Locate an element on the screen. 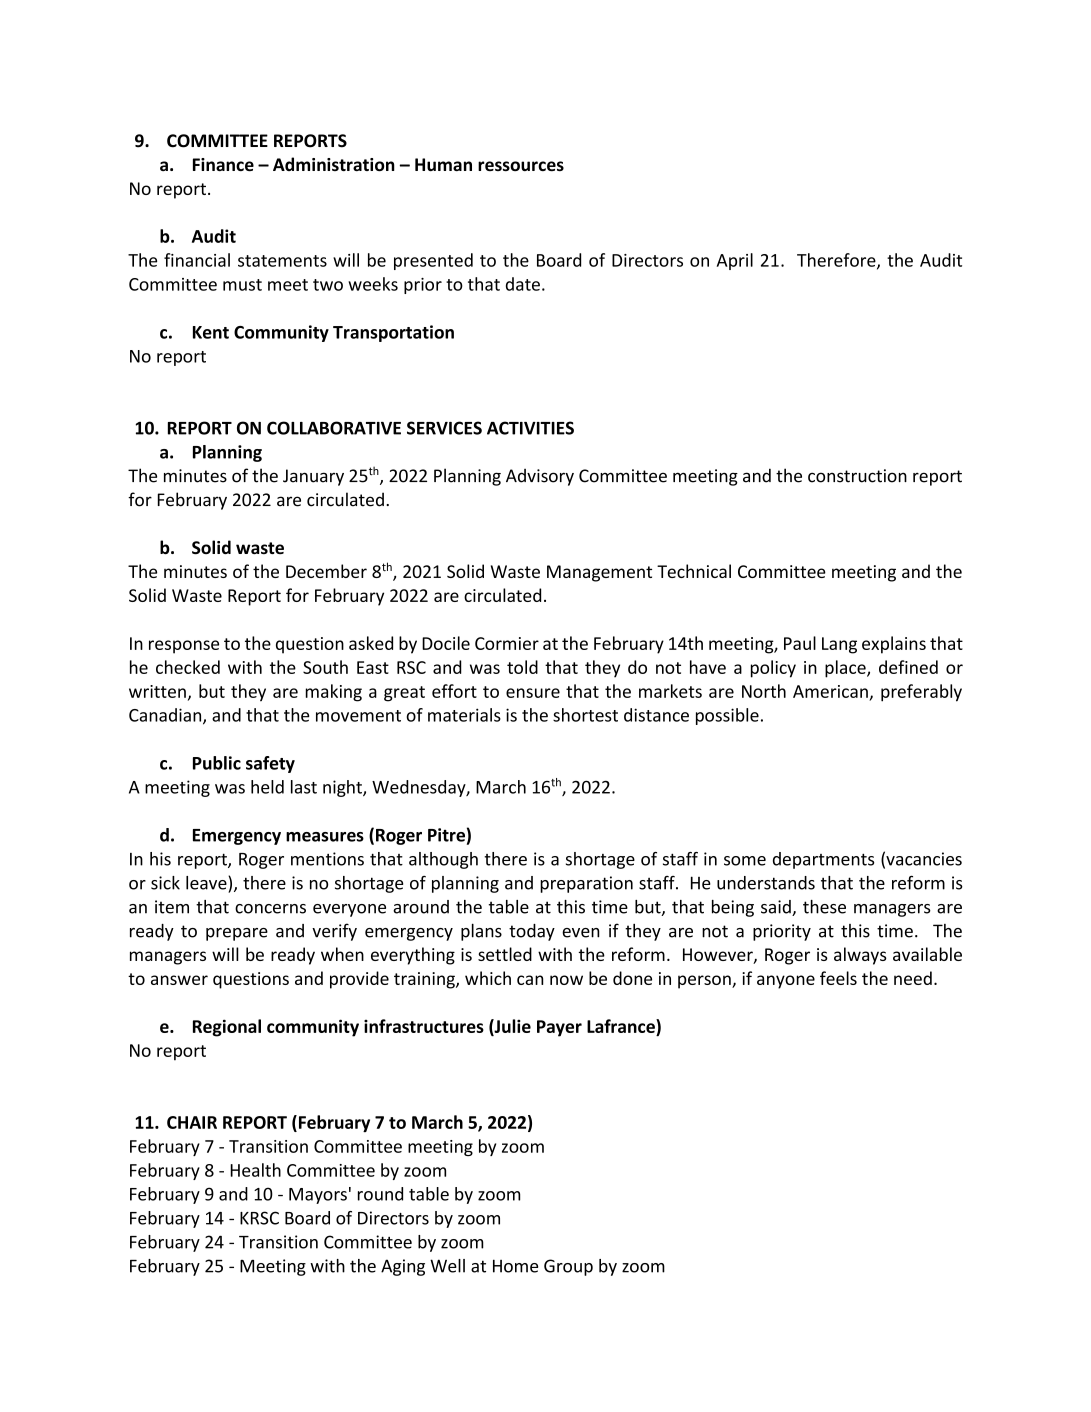 The width and height of the screenshot is (1091, 1412). Mayors is located at coordinates (318, 1196).
